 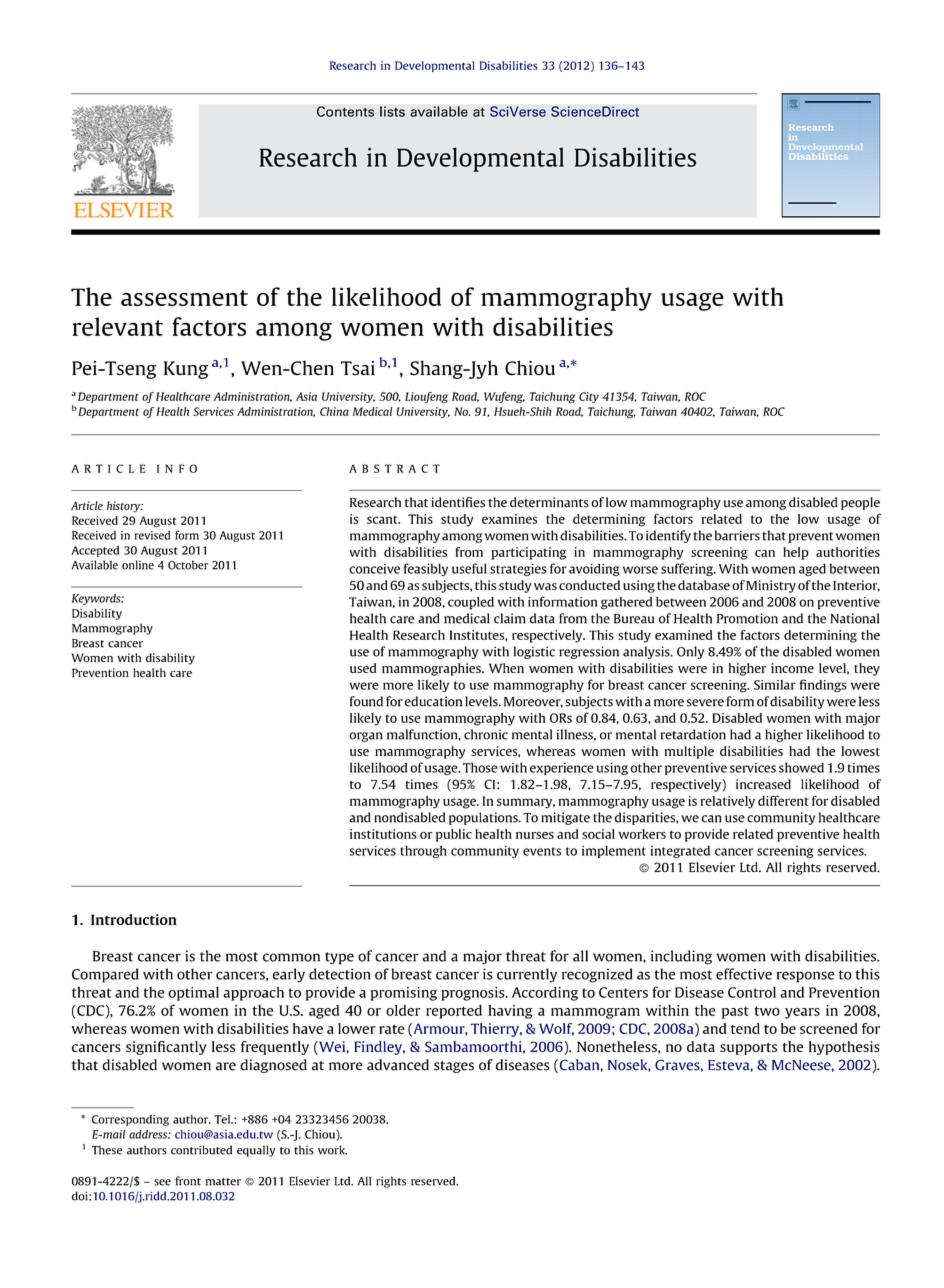 What do you see at coordinates (188, 565) in the image?
I see `October` at bounding box center [188, 565].
